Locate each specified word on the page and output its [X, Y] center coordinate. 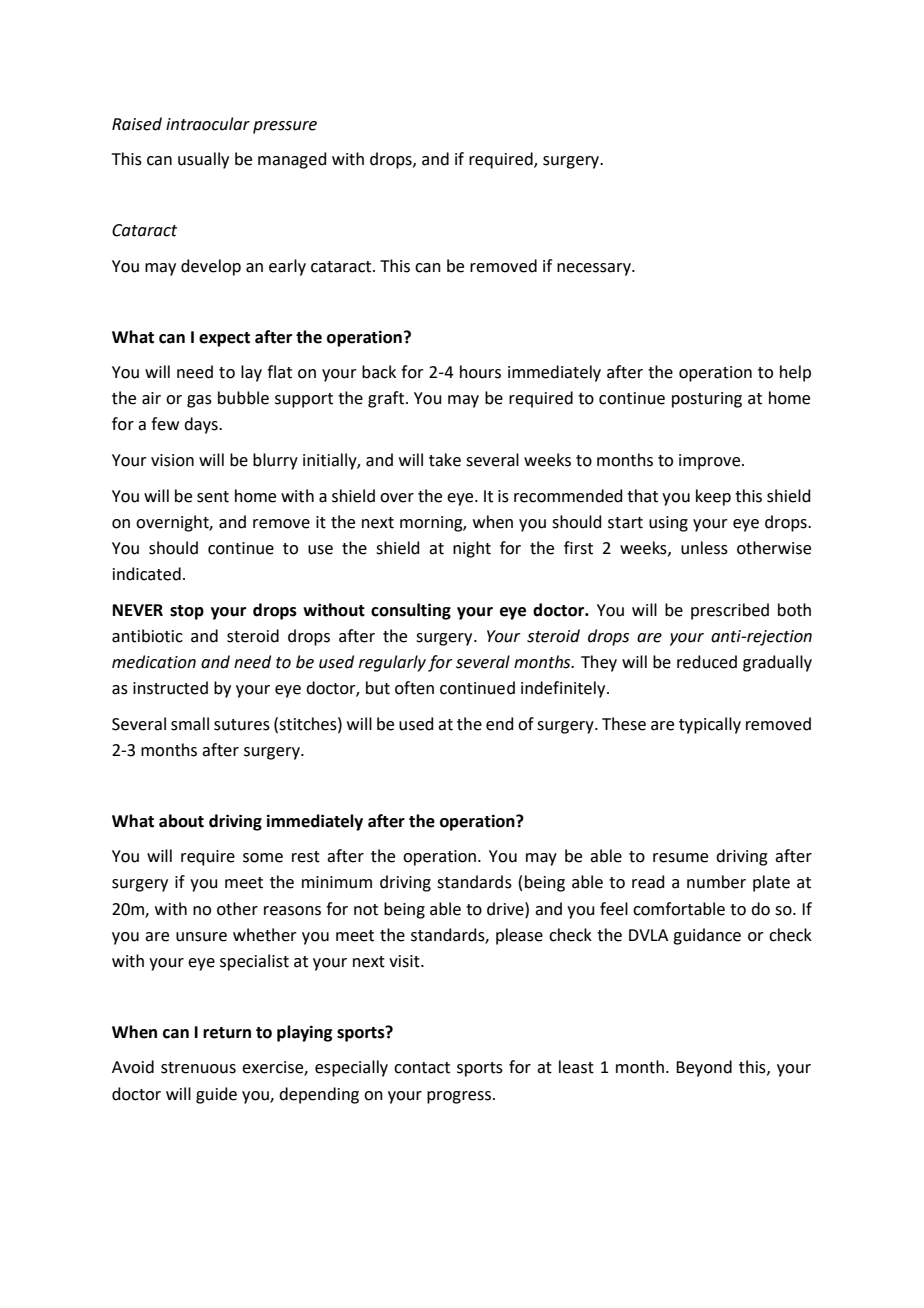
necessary [595, 269]
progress [460, 1097]
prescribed [730, 611]
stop [187, 612]
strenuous [198, 1068]
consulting [411, 611]
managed [292, 160]
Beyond [704, 1068]
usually [203, 160]
